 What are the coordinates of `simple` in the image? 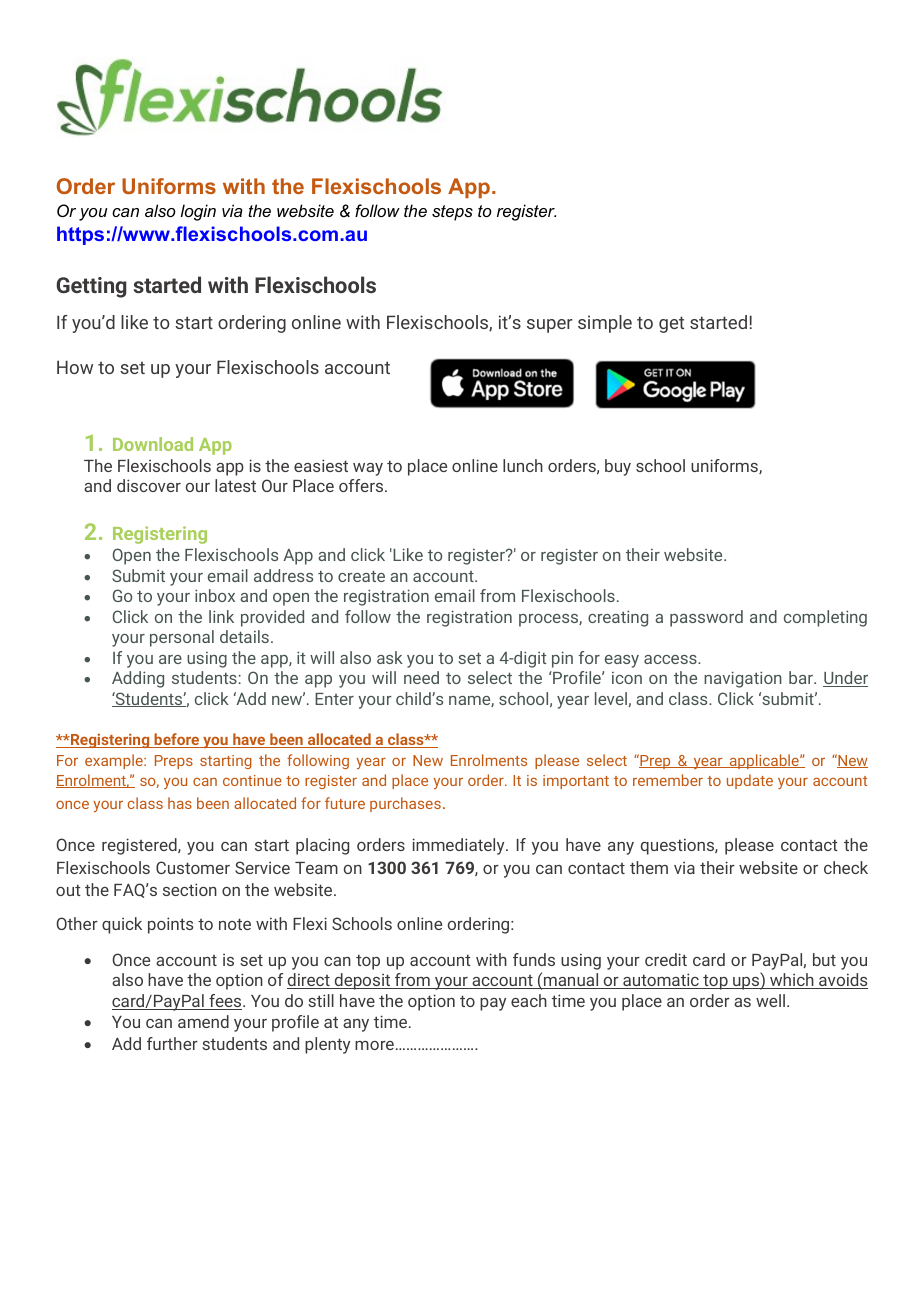 It's located at (605, 324).
